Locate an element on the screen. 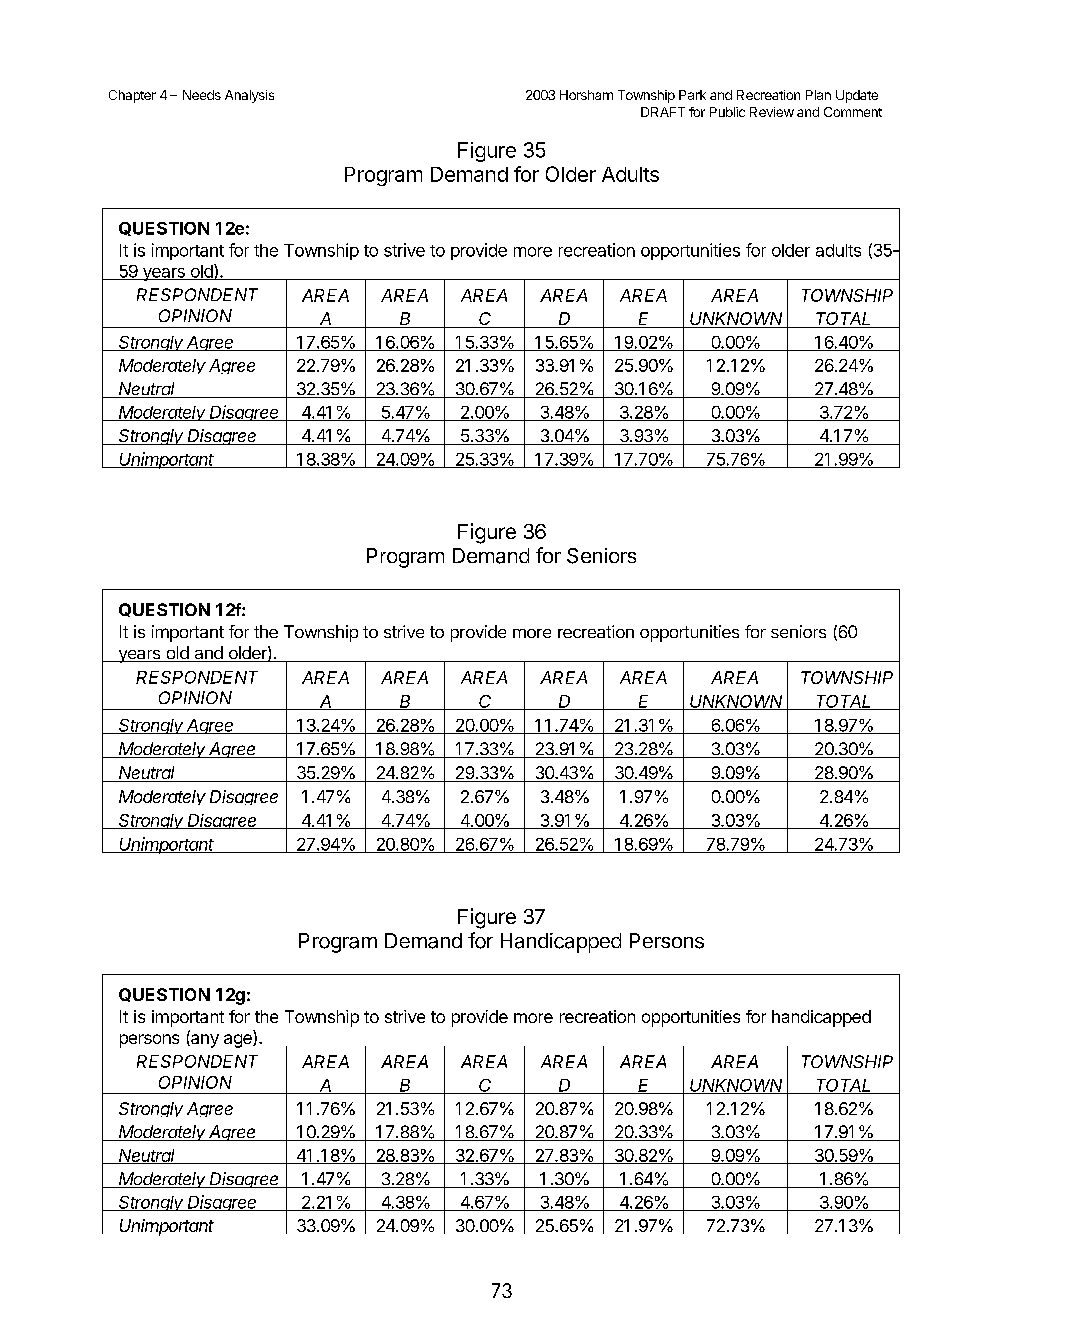  Needs is located at coordinates (202, 95).
